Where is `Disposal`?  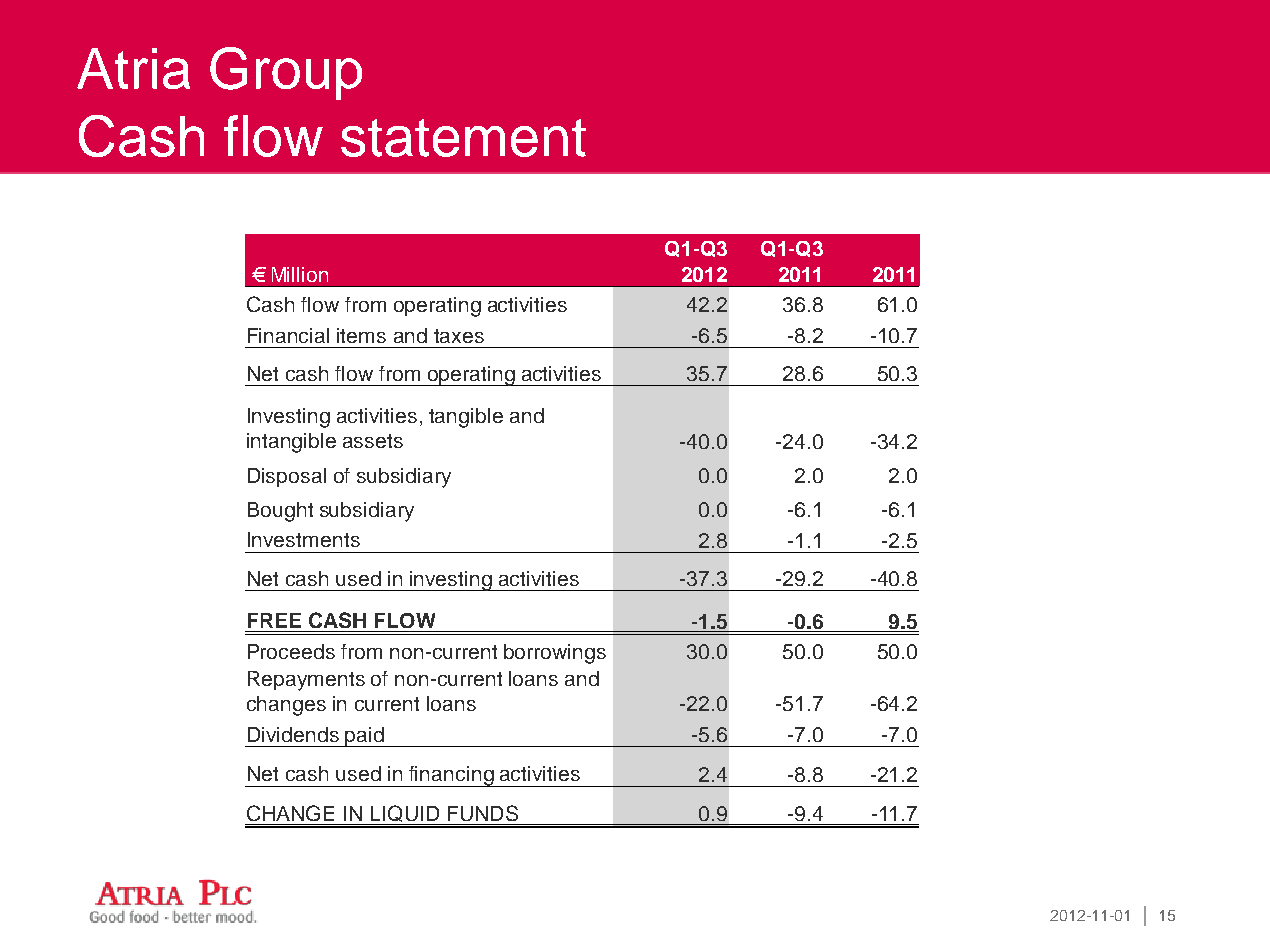
Disposal is located at coordinates (287, 477).
